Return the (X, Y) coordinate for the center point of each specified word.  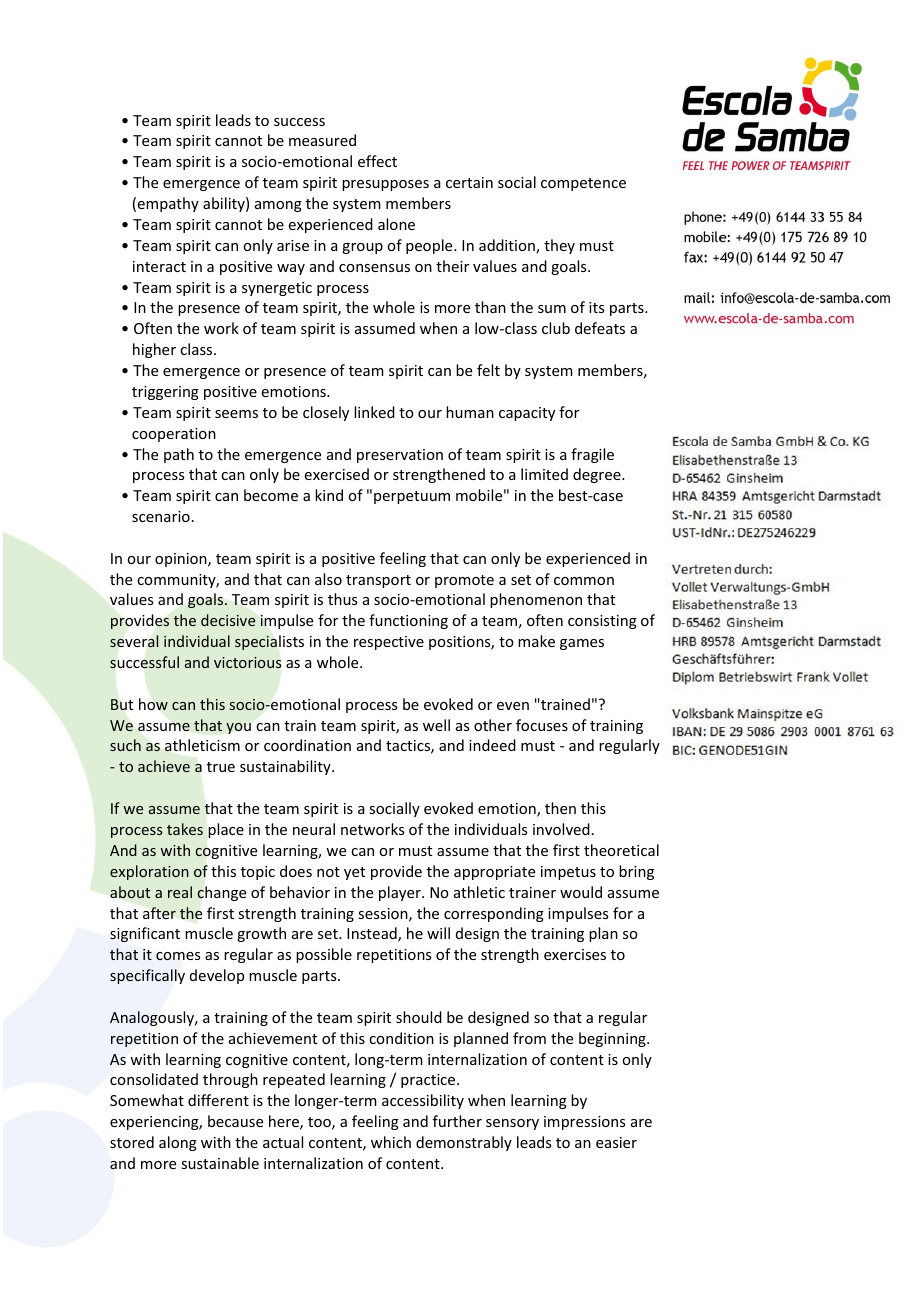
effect (377, 161)
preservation (400, 456)
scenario (161, 516)
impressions (584, 1123)
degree (598, 475)
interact (159, 266)
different (218, 1100)
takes (185, 829)
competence (583, 184)
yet (354, 873)
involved (561, 829)
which (391, 1142)
